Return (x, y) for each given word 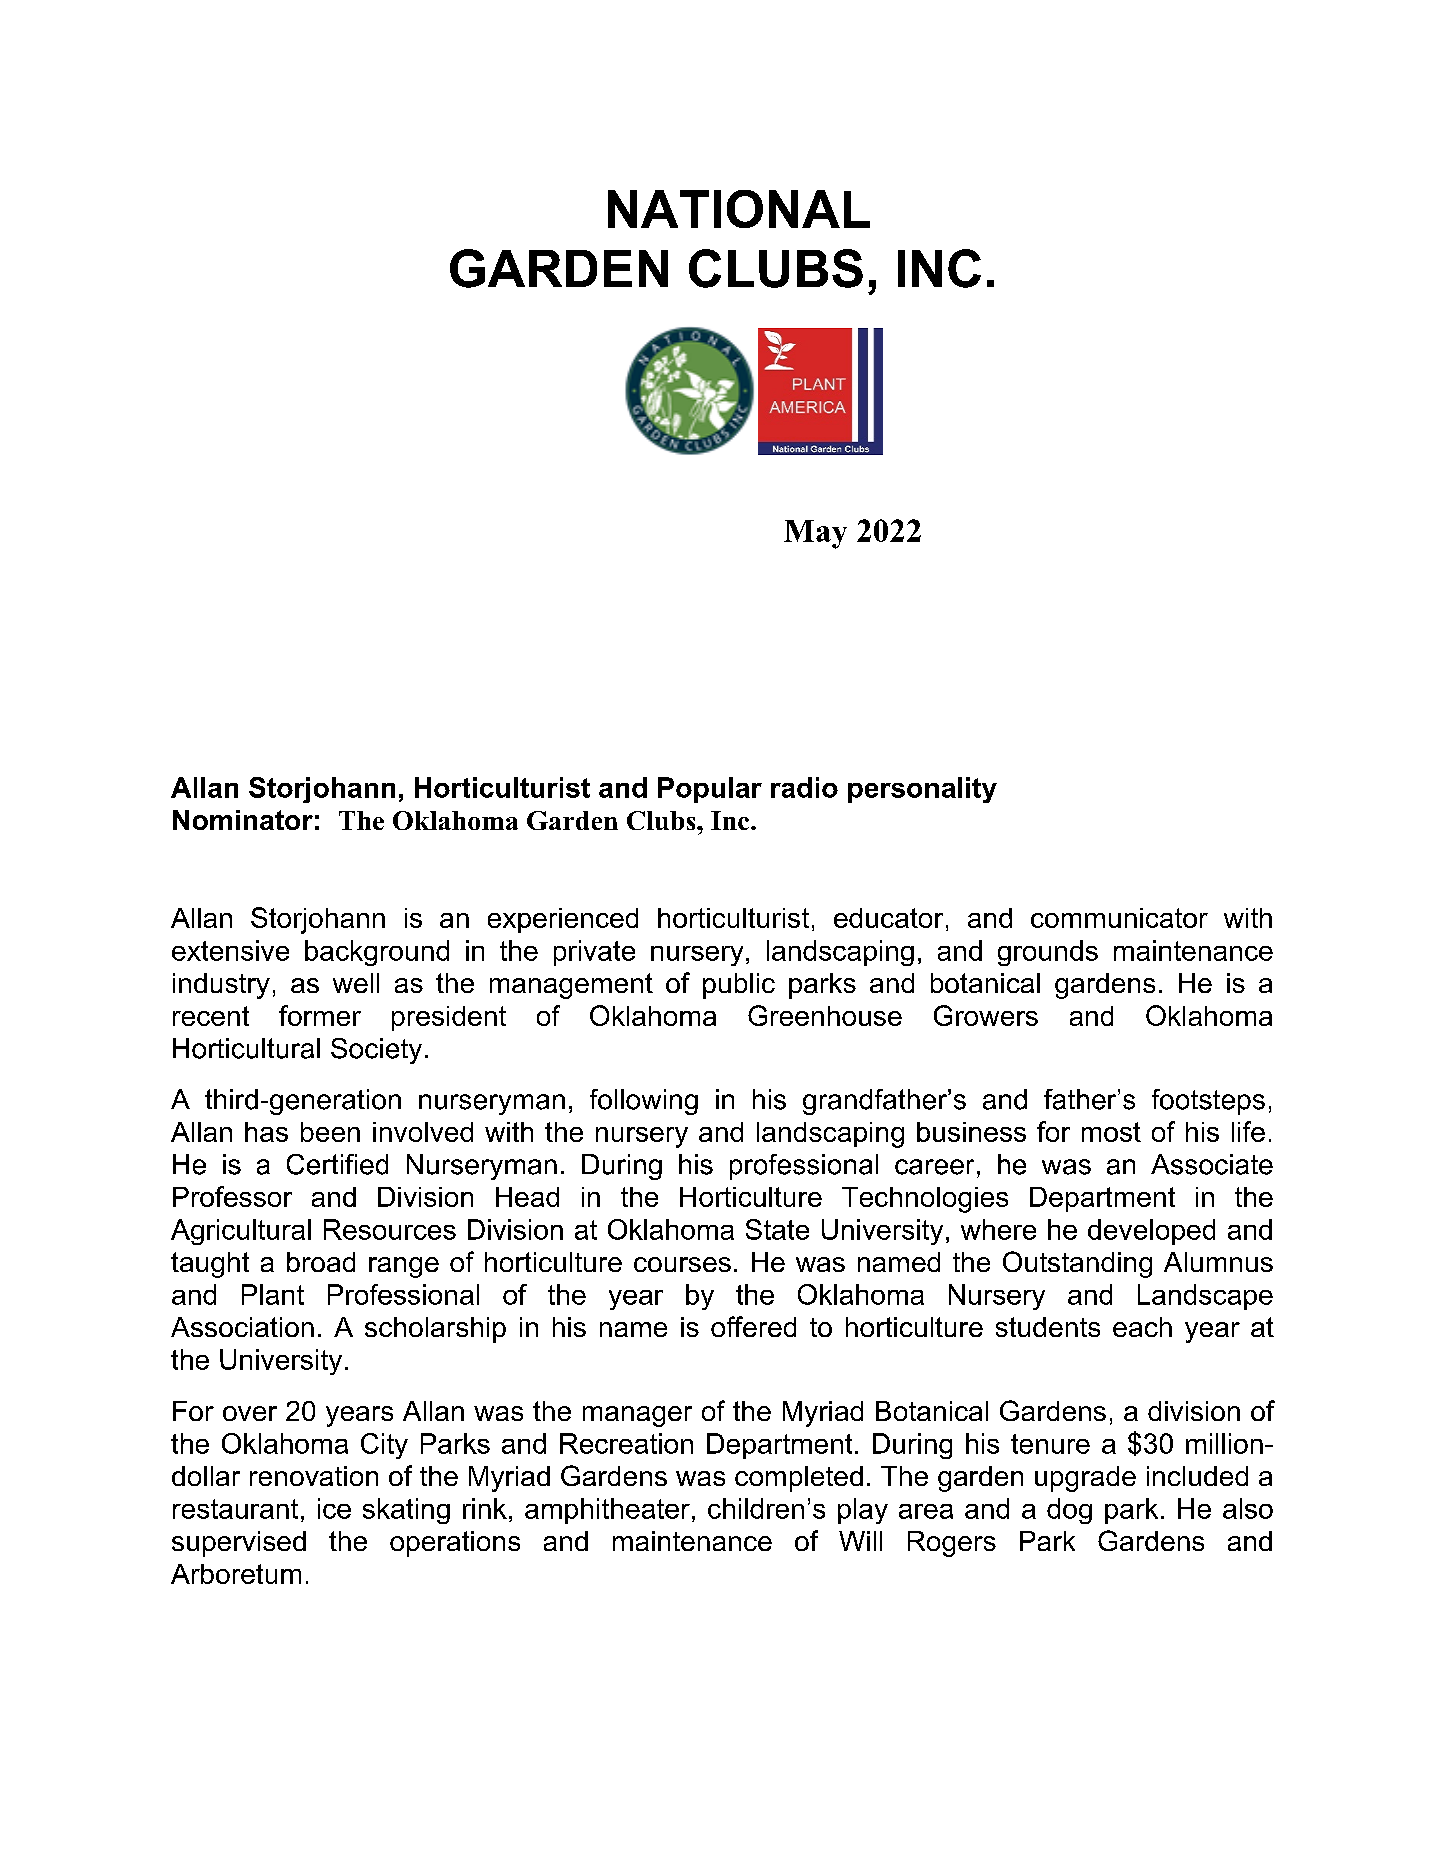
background (377, 953)
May (815, 534)
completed (799, 1479)
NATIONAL (739, 209)
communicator (1119, 918)
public (739, 986)
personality (922, 790)
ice (334, 1508)
